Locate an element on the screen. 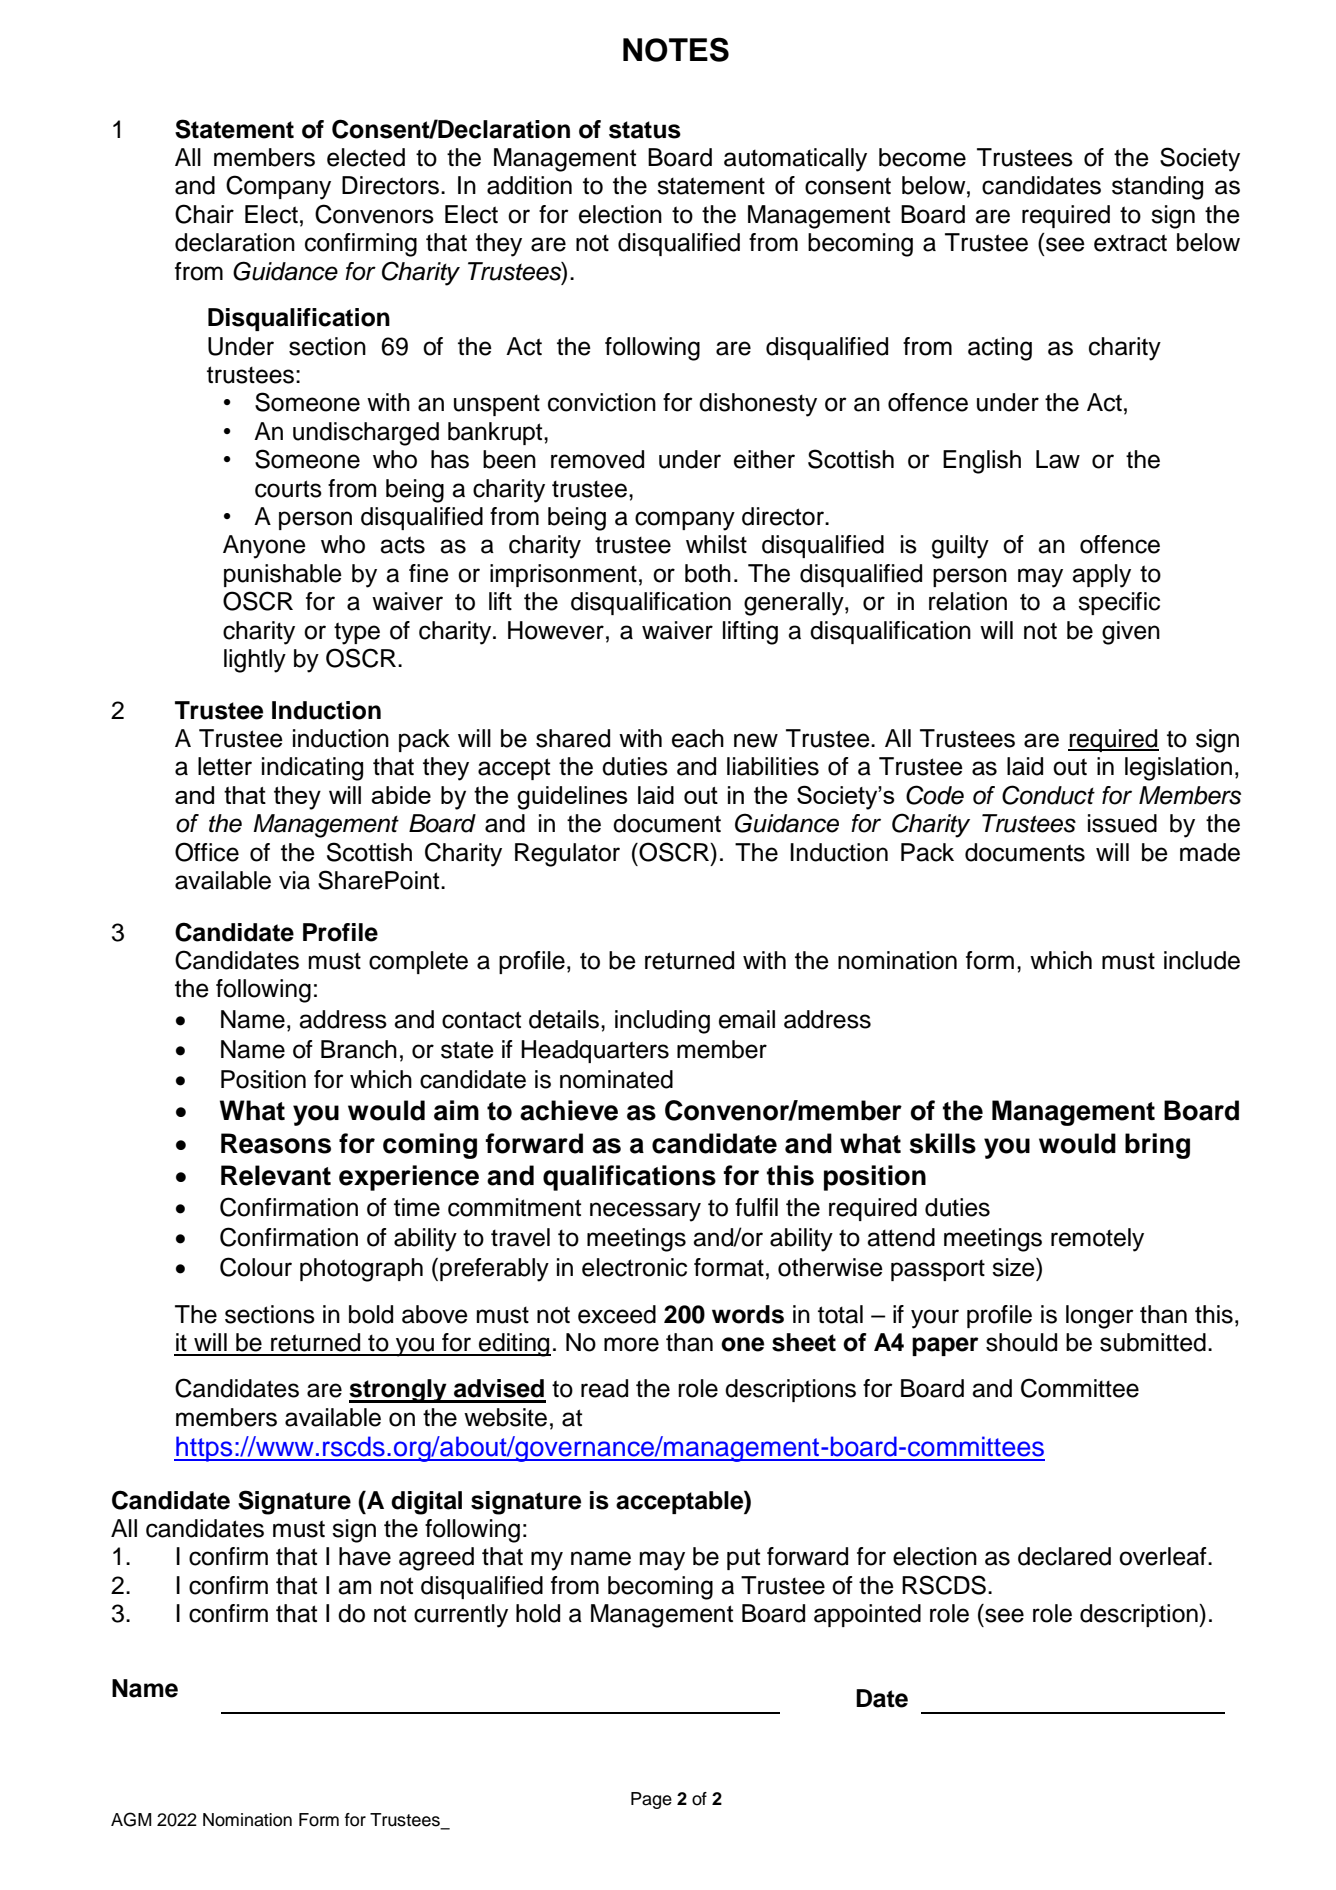 Image resolution: width=1336 pixels, height=1890 pixels. Page is located at coordinates (651, 1800).
